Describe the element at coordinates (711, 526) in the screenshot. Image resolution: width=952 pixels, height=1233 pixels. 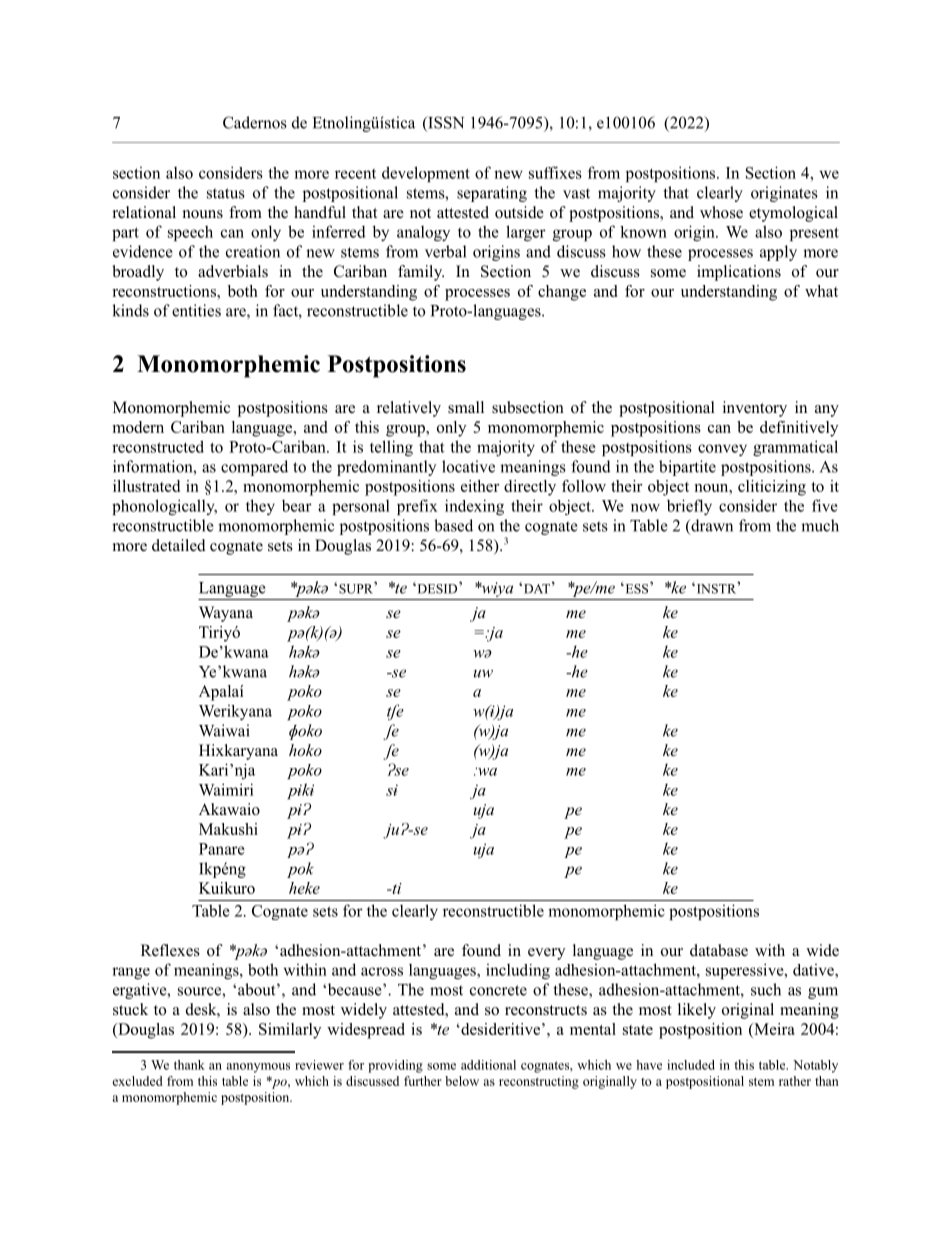
I see `drawn` at that location.
